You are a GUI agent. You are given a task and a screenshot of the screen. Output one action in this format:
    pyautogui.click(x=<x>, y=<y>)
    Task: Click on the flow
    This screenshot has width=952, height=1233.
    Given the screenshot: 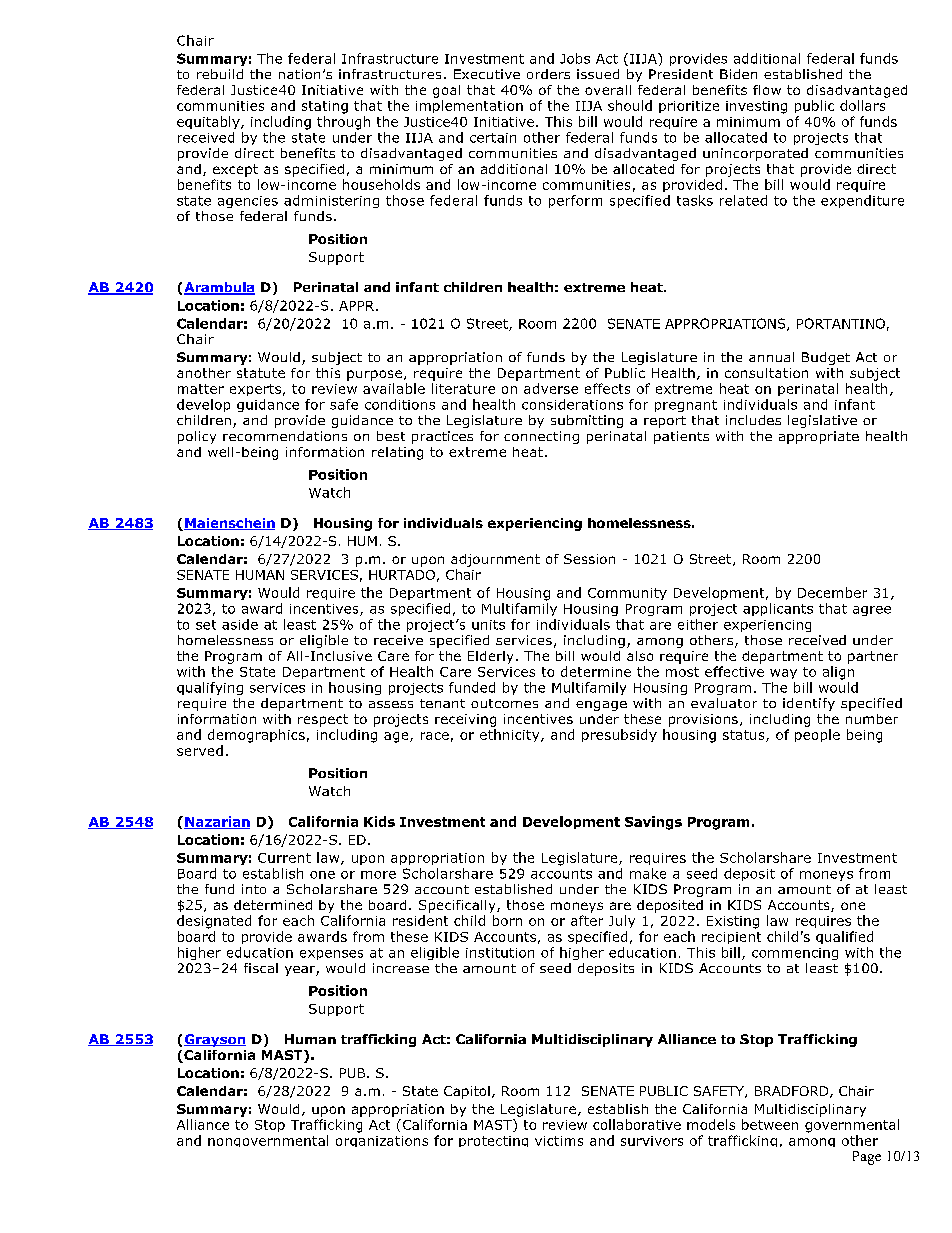 What is the action you would take?
    pyautogui.click(x=767, y=90)
